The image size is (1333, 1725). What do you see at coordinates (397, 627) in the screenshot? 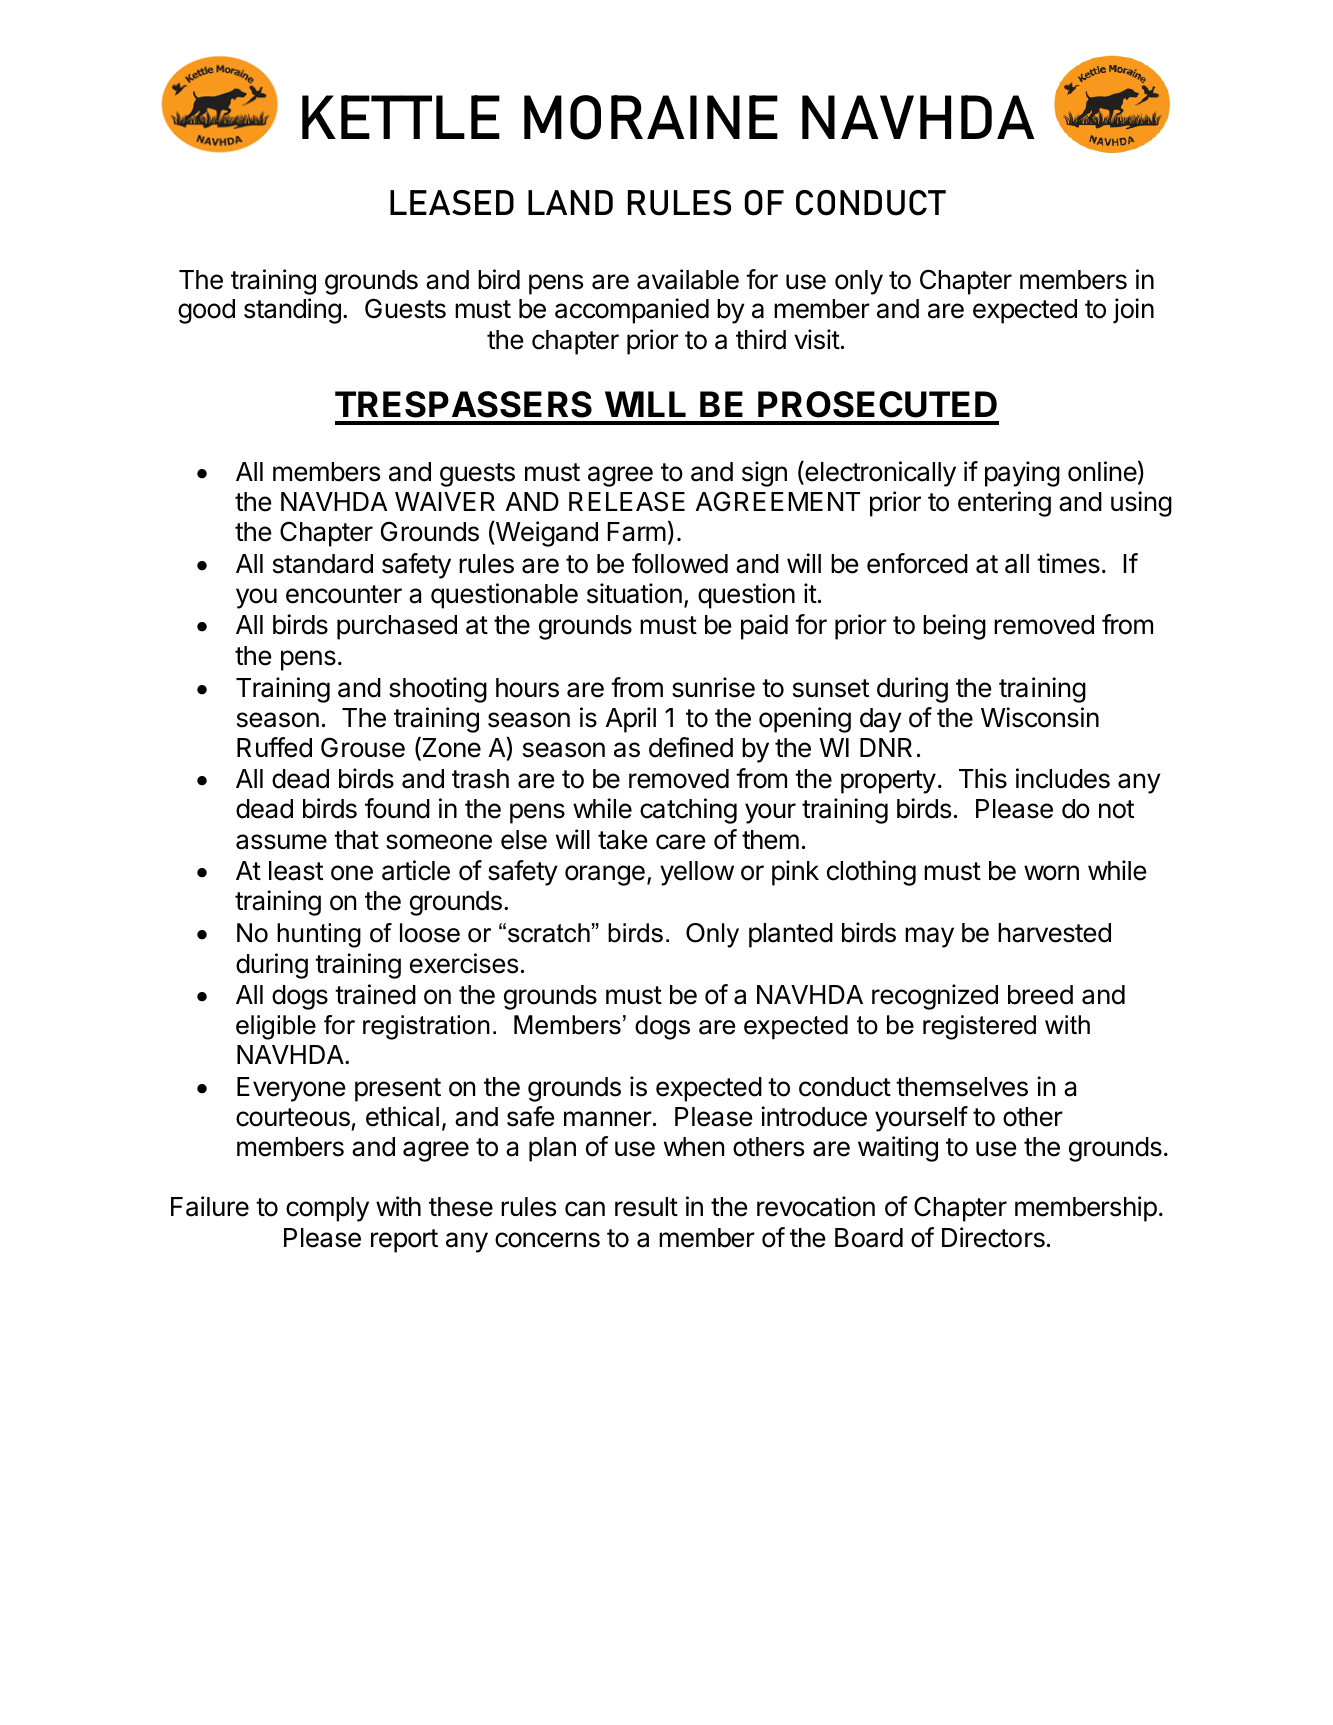
I see `purchased` at bounding box center [397, 627].
